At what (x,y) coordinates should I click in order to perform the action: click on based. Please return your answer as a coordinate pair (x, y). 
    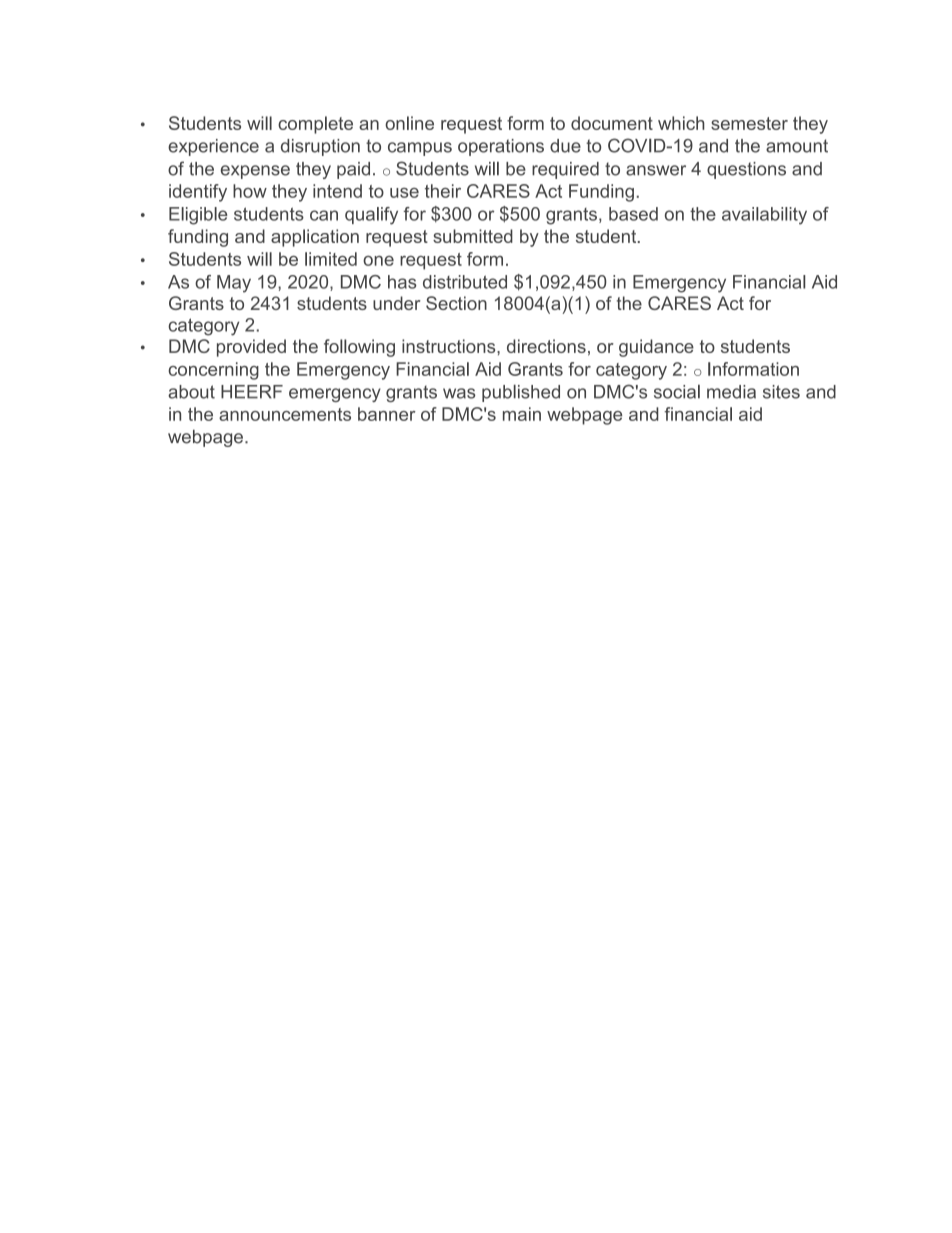
    Looking at the image, I should click on (633, 214).
